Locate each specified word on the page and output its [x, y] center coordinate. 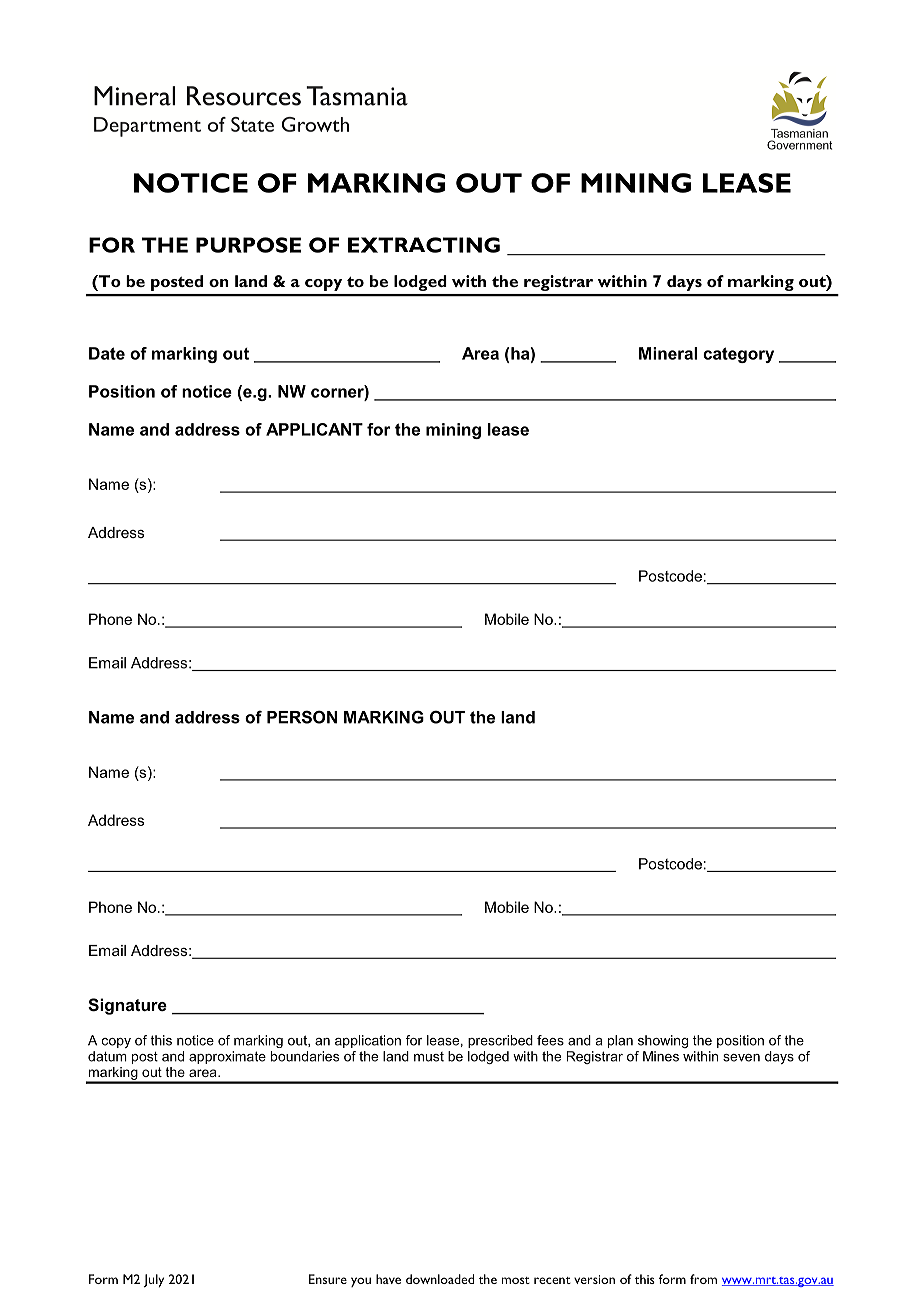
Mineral [668, 353]
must [429, 1057]
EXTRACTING [424, 245]
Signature [127, 1006]
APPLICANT [314, 429]
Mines [661, 1056]
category [738, 355]
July [153, 1281]
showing [663, 1041]
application [368, 1041]
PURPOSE [248, 245]
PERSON [302, 717]
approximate [227, 1057]
